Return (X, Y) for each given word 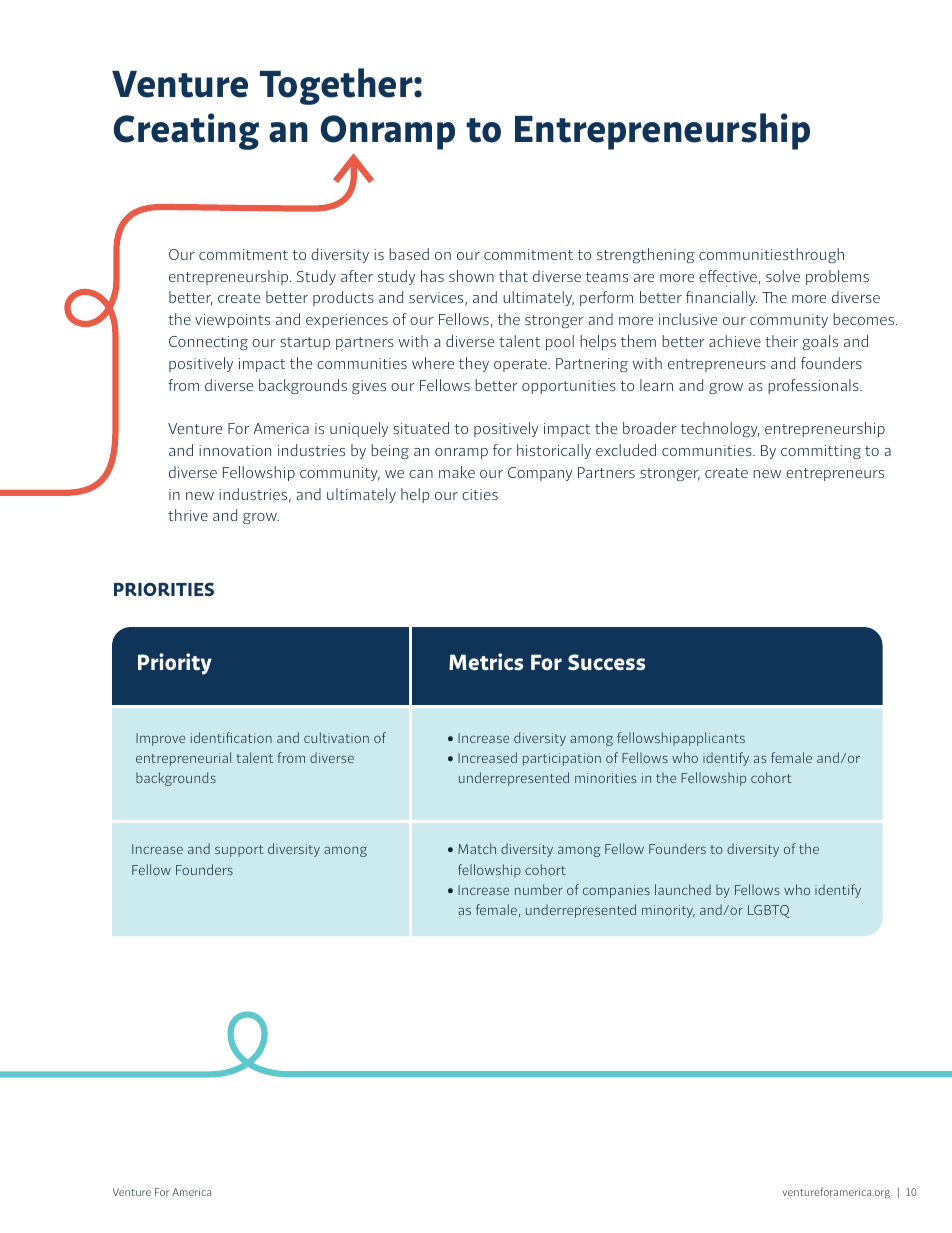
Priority (175, 664)
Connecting (208, 343)
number (539, 889)
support (239, 851)
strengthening (645, 255)
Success (606, 662)
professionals (814, 386)
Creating (186, 131)
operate (521, 365)
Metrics (486, 661)
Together (337, 86)
